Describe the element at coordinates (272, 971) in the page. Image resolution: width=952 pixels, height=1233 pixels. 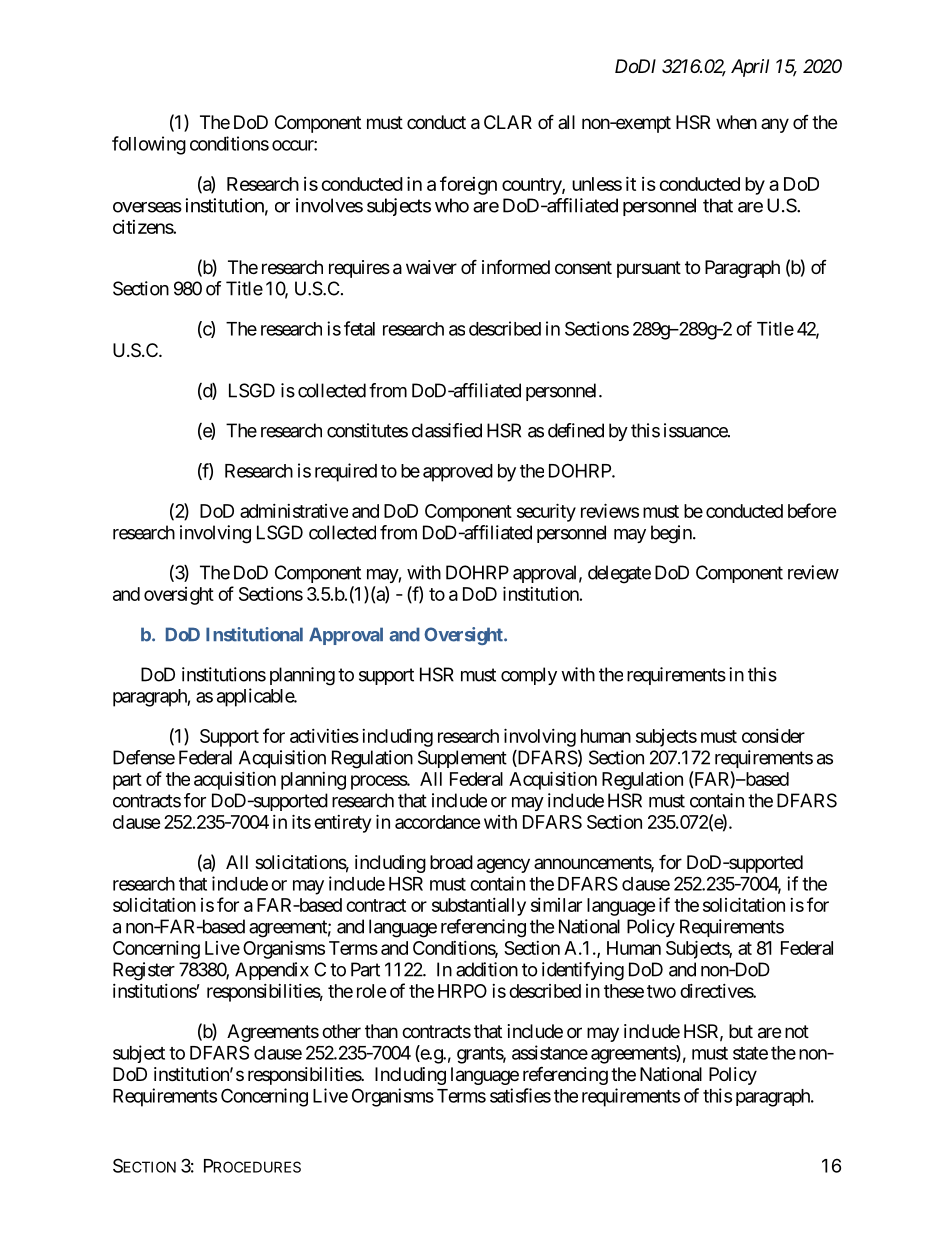
I see `Appendix` at that location.
